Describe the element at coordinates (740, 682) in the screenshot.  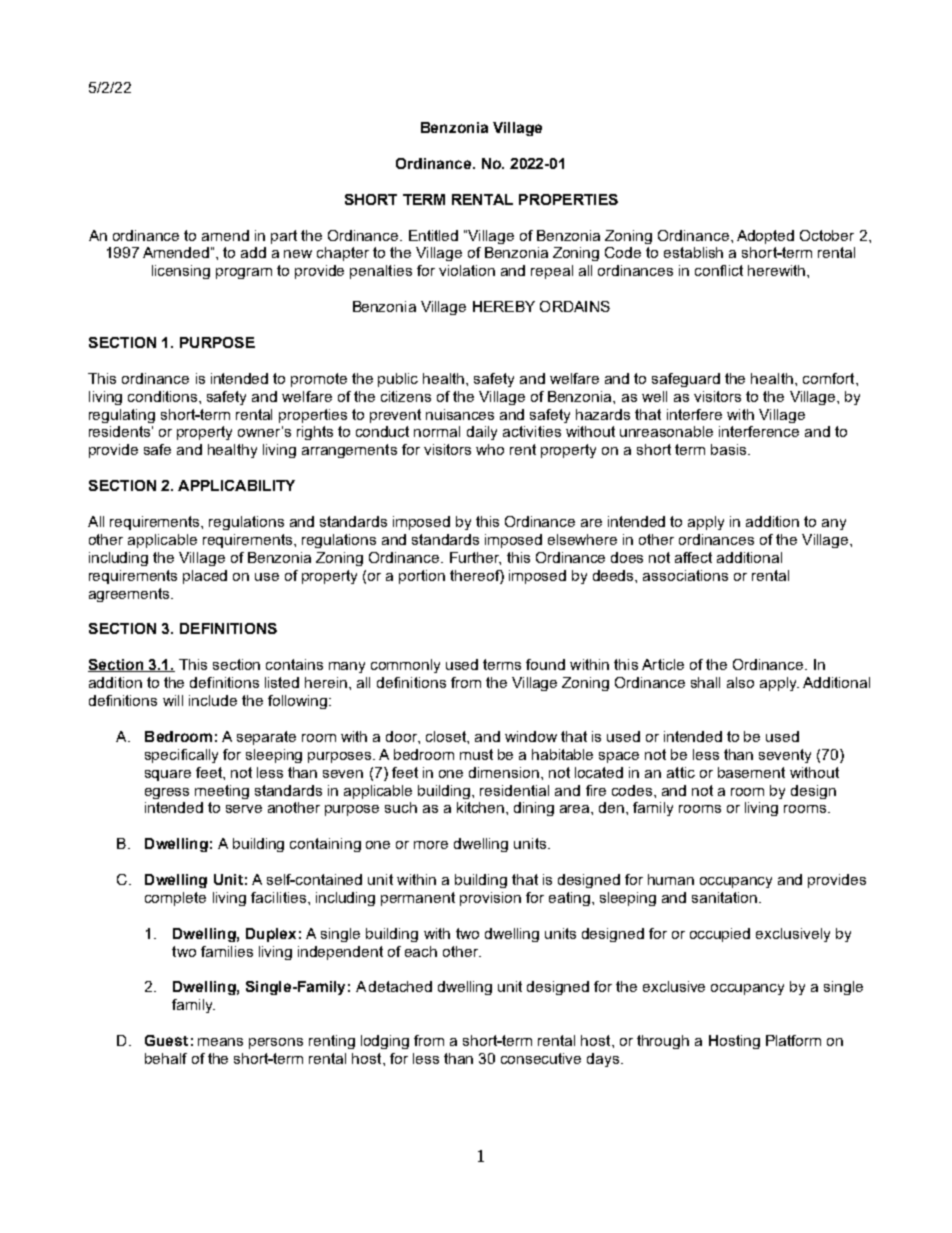
I see `also` at that location.
